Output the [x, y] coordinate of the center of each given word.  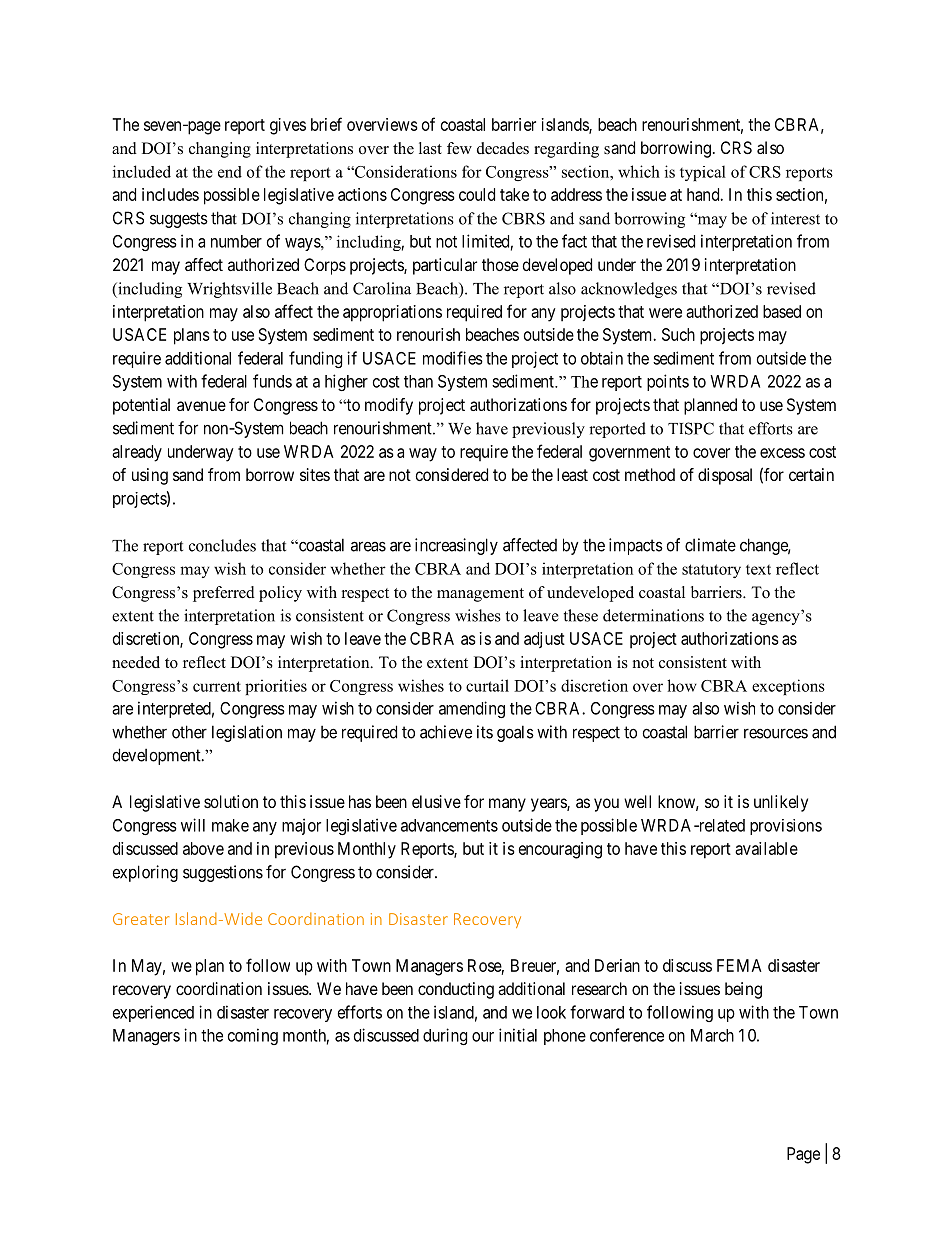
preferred [224, 594]
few [459, 148]
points [668, 382]
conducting [456, 990]
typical [703, 173]
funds [272, 381]
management [480, 595]
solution [231, 801]
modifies [453, 358]
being [743, 990]
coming [253, 1036]
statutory [711, 571]
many [507, 805]
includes [170, 194]
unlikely [781, 803]
